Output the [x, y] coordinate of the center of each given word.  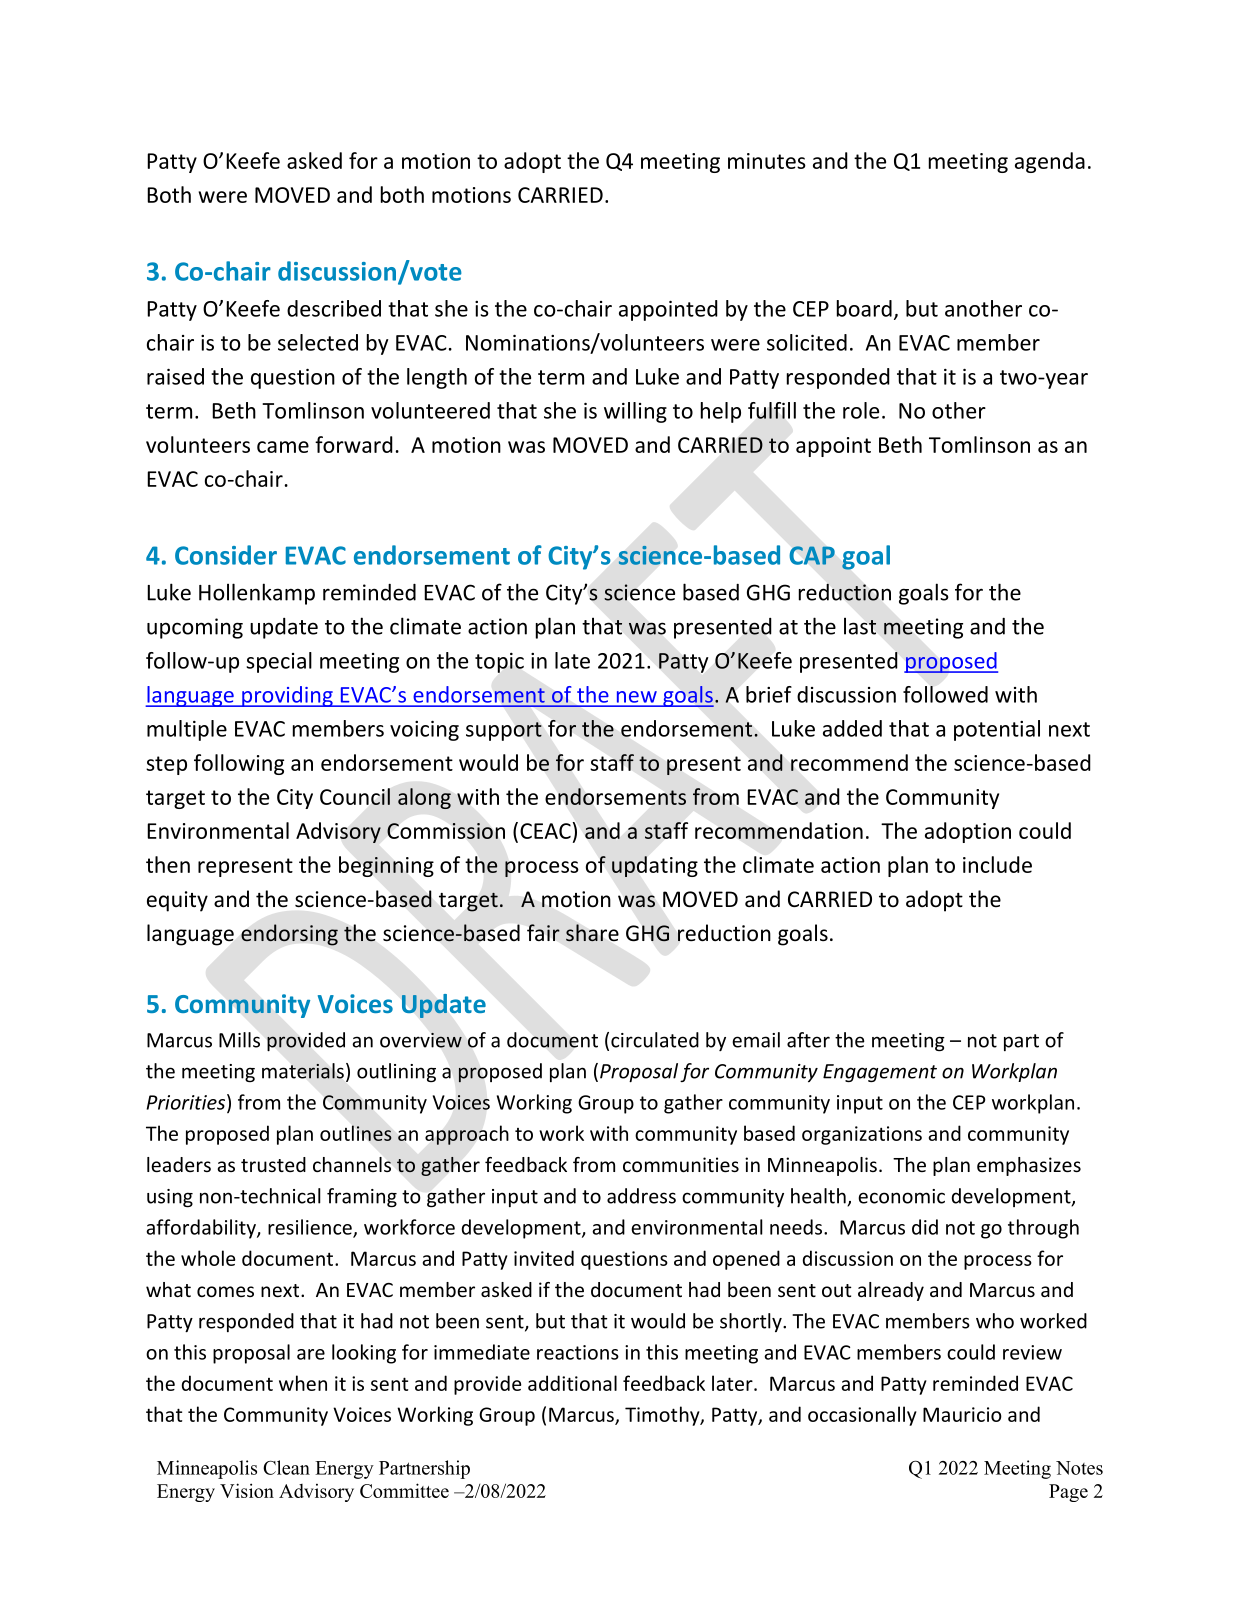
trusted [273, 1164]
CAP [812, 555]
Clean [286, 1467]
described [334, 308]
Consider [226, 555]
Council [355, 796]
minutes [767, 161]
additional [572, 1383]
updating [655, 866]
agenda [1050, 162]
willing [635, 412]
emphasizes [1029, 1166]
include [997, 864]
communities [681, 1164]
